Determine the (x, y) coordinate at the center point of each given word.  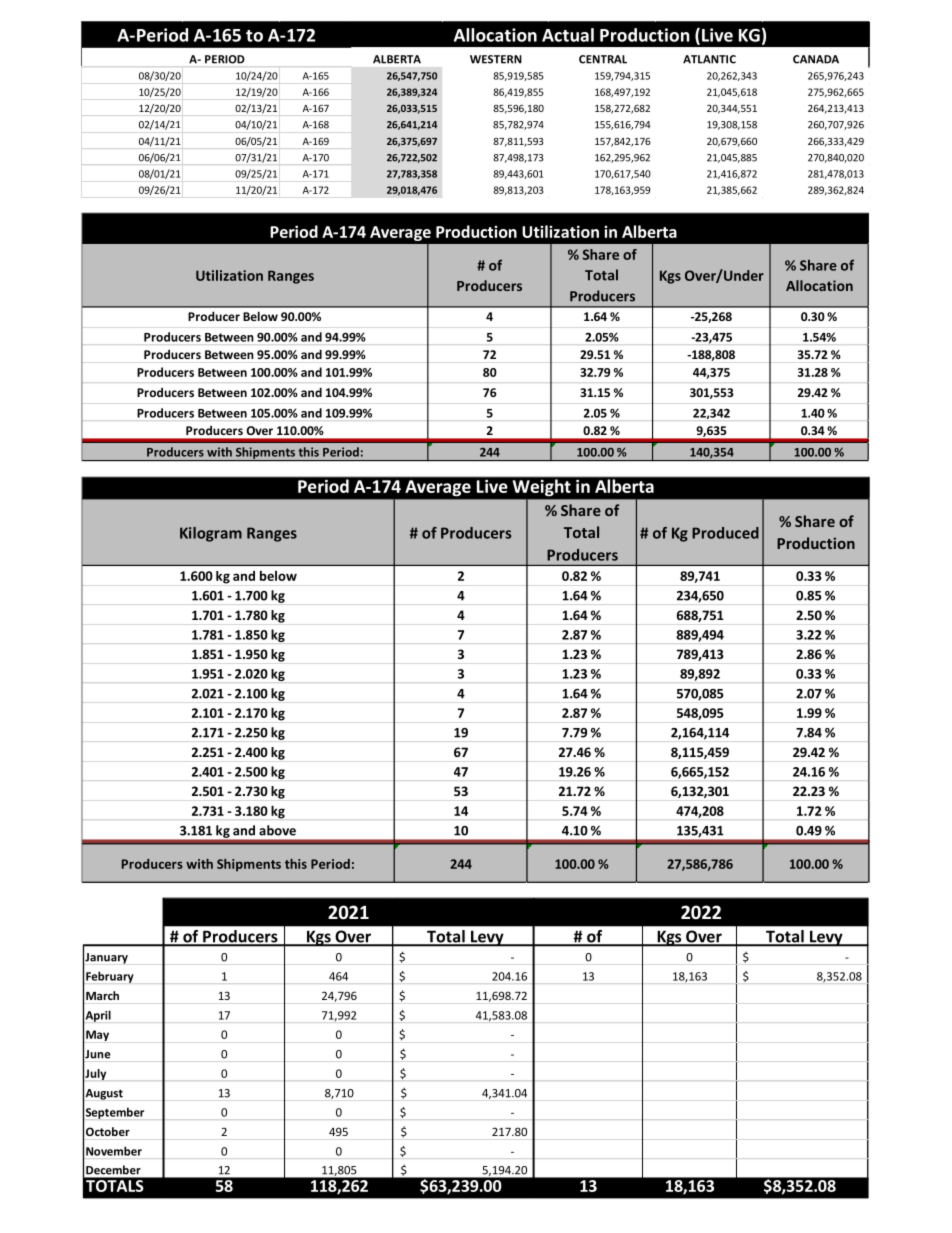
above (277, 830)
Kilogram (211, 534)
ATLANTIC (709, 59)
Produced (725, 533)
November (114, 1151)
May (96, 1036)
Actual (568, 35)
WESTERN (496, 59)
